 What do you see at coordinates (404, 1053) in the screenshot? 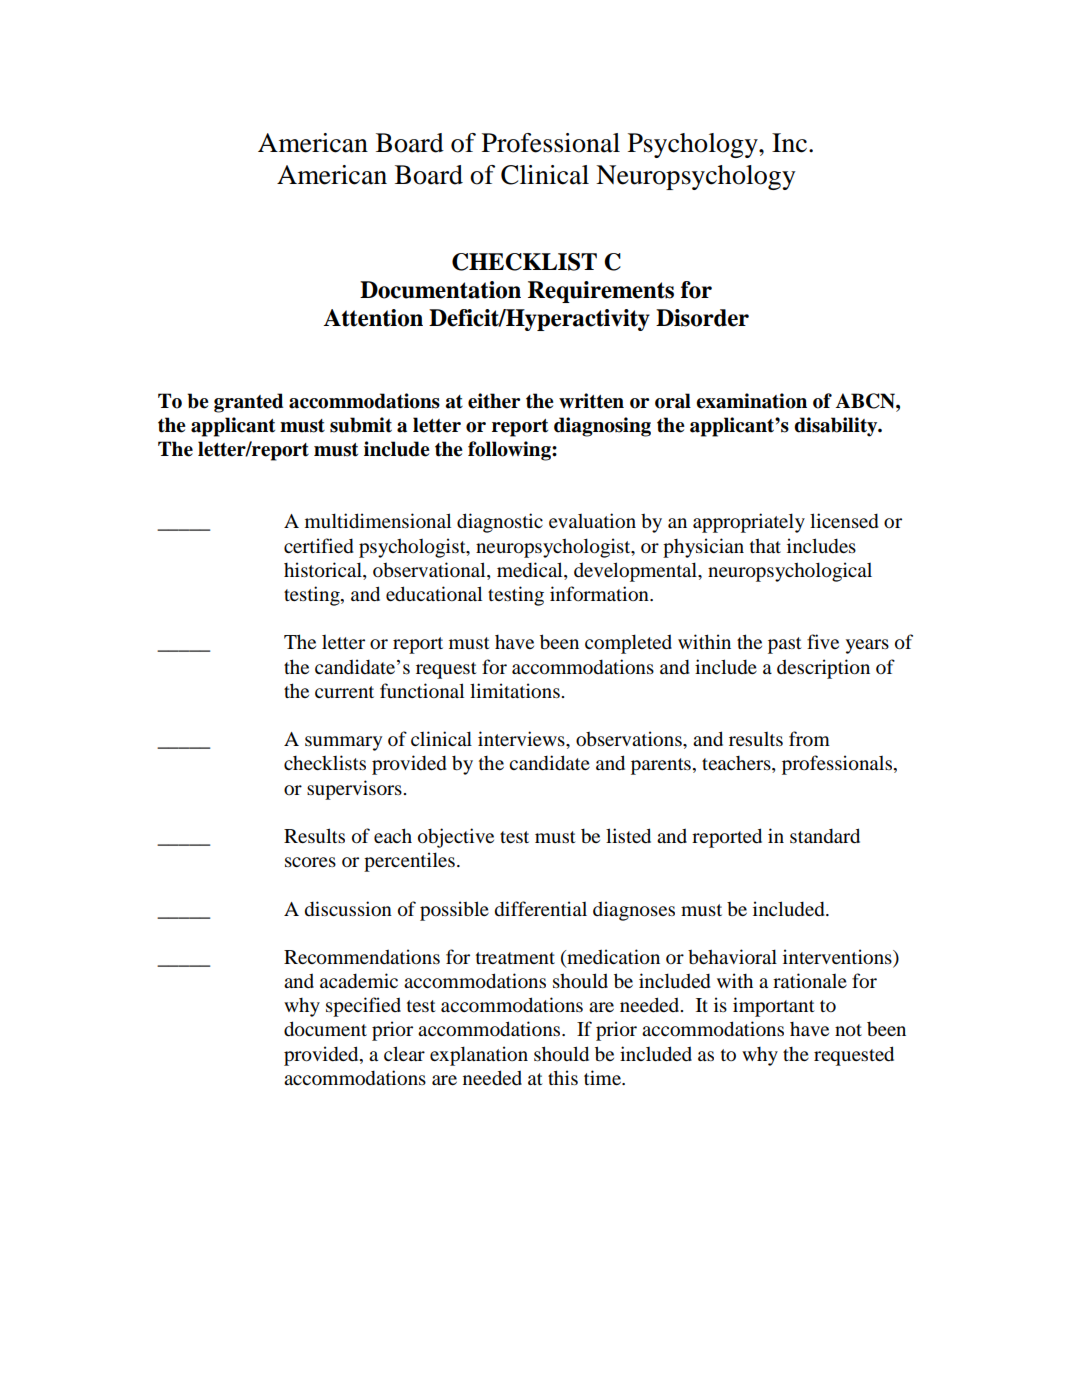
I see `clear` at bounding box center [404, 1053].
